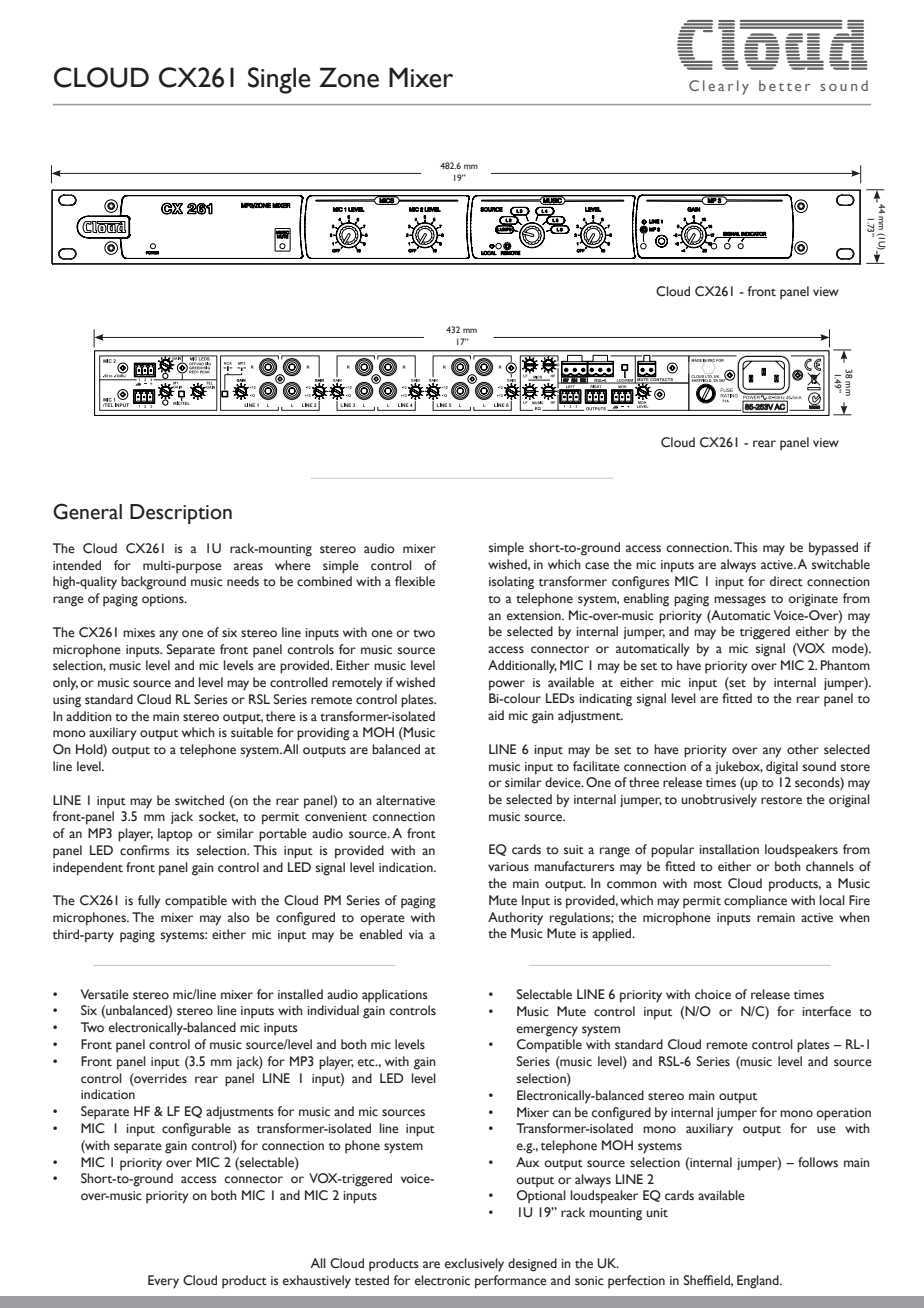 This screenshot has width=924, height=1308. Describe the element at coordinates (759, 1282) in the screenshot. I see `England` at that location.
